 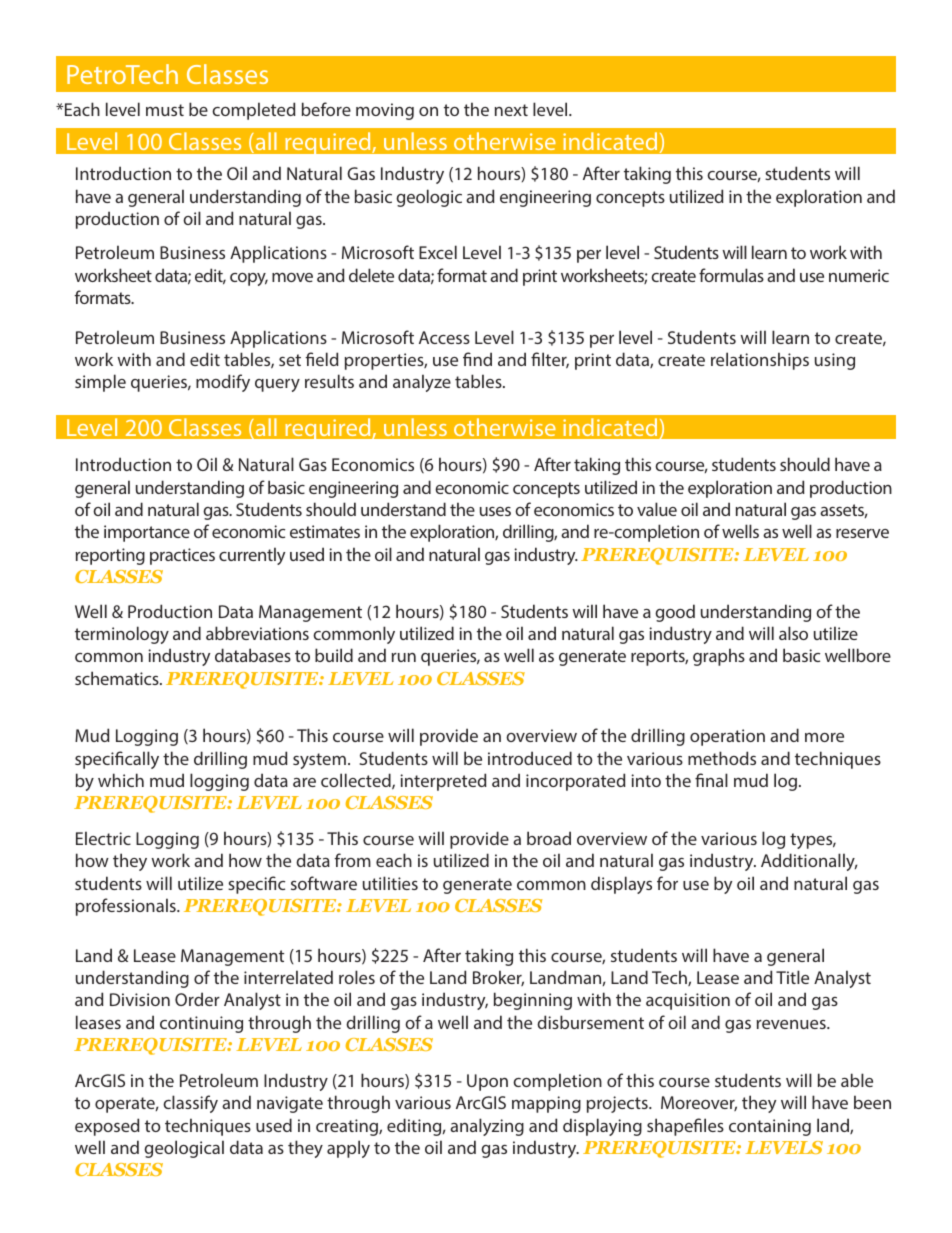 I want to click on reserve, so click(x=862, y=533).
